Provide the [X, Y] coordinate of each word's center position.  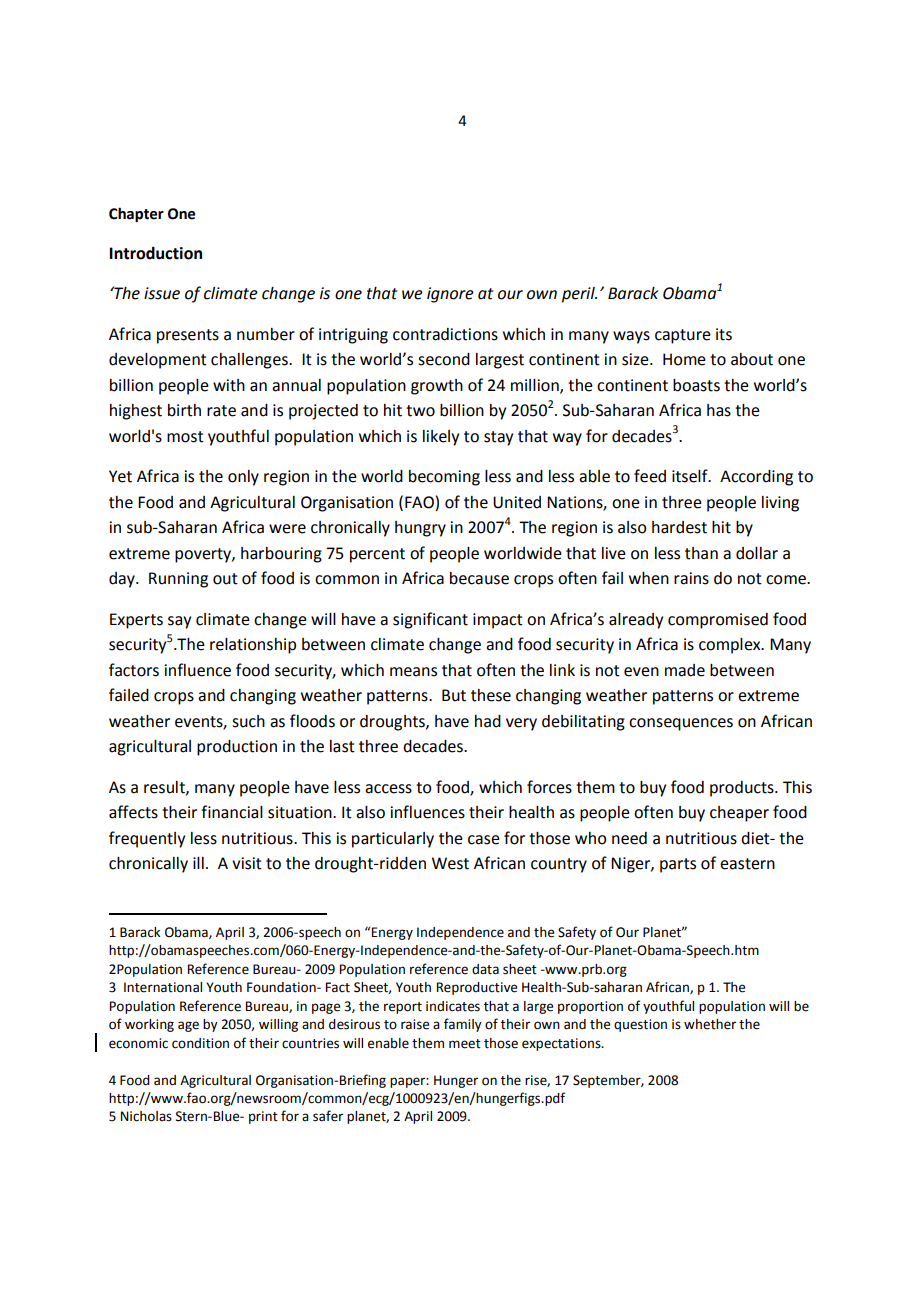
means [413, 672]
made [685, 670]
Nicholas [146, 1116]
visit [247, 863]
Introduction [155, 253]
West [450, 863]
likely [441, 438]
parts [678, 865]
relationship [253, 646]
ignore [450, 295]
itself [691, 476]
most [185, 437]
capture [683, 336]
